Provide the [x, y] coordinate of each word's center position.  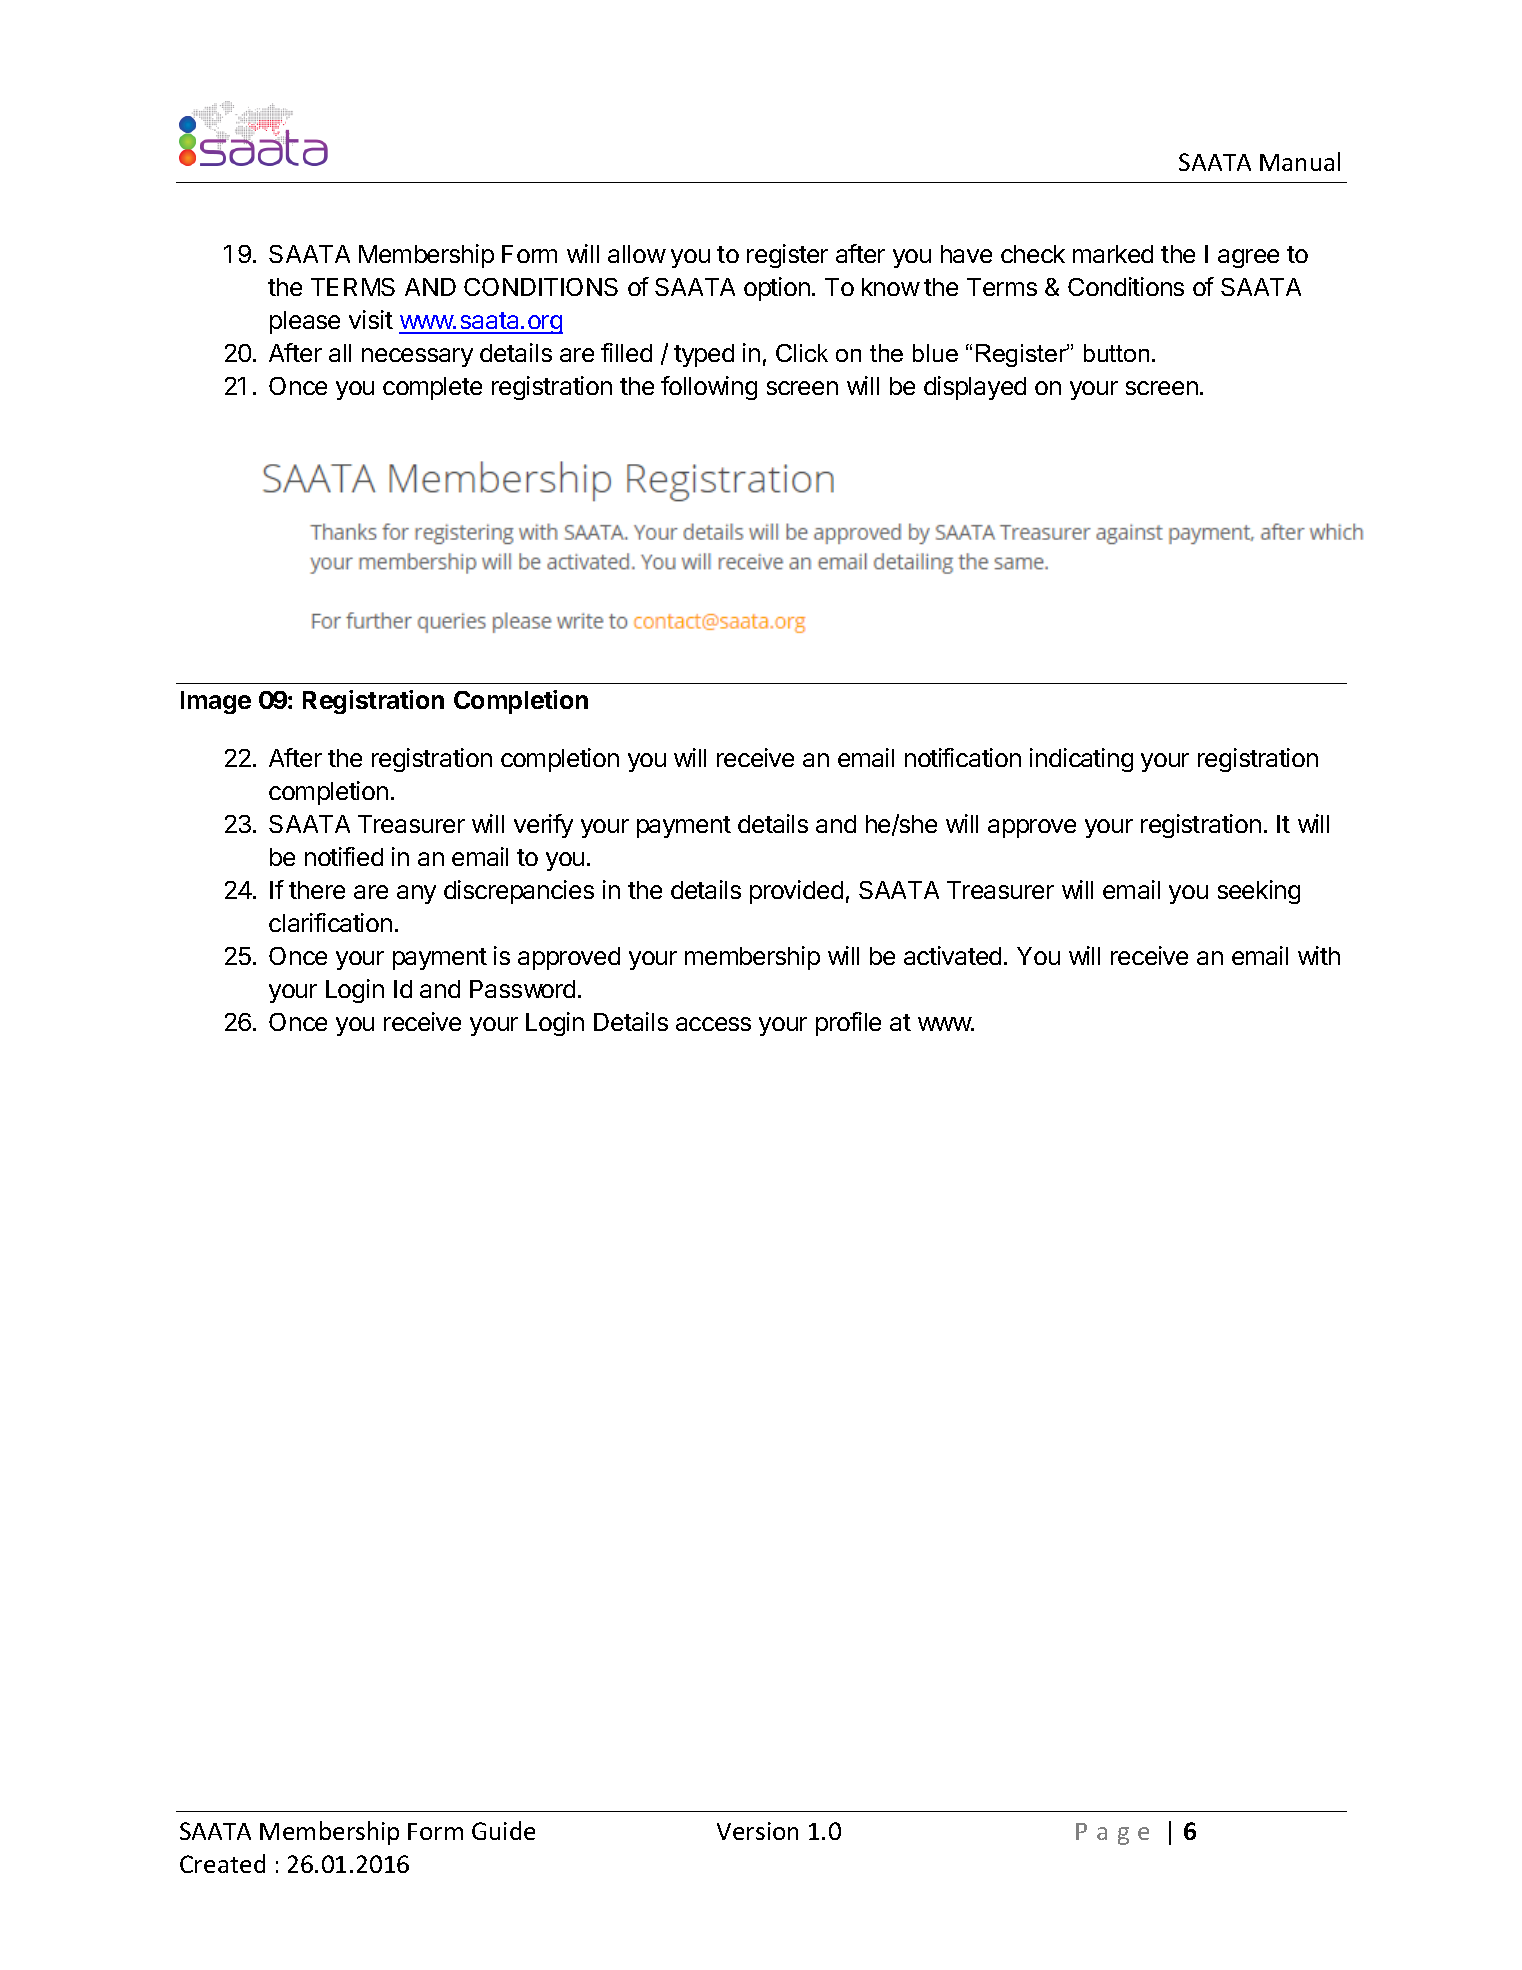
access [713, 1024]
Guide [503, 1830]
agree [1248, 258]
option [777, 289]
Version [757, 1831]
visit [371, 319]
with [1319, 955]
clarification [330, 922]
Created [222, 1863]
